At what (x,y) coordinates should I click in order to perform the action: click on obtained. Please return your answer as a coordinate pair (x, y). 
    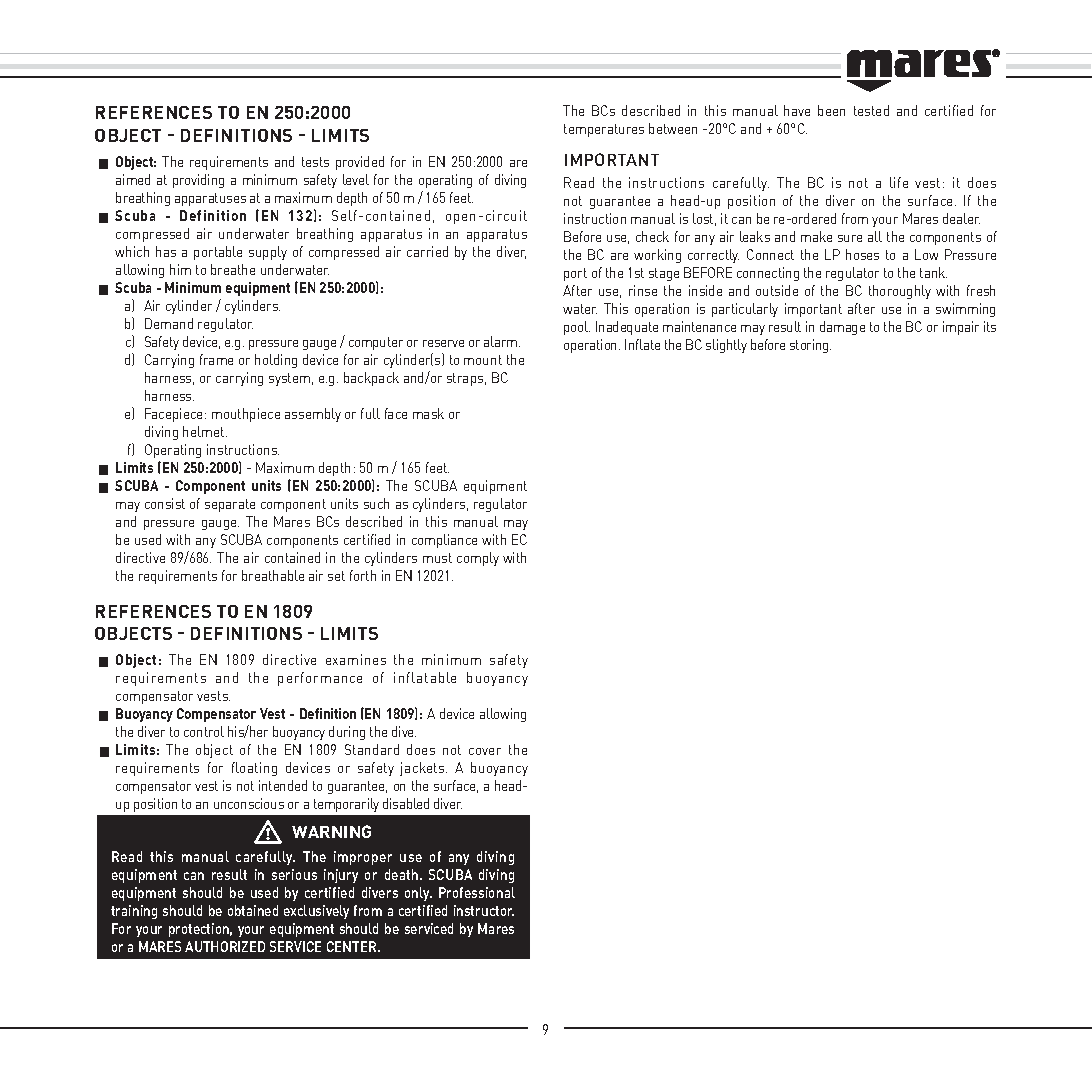
    Looking at the image, I should click on (253, 910).
